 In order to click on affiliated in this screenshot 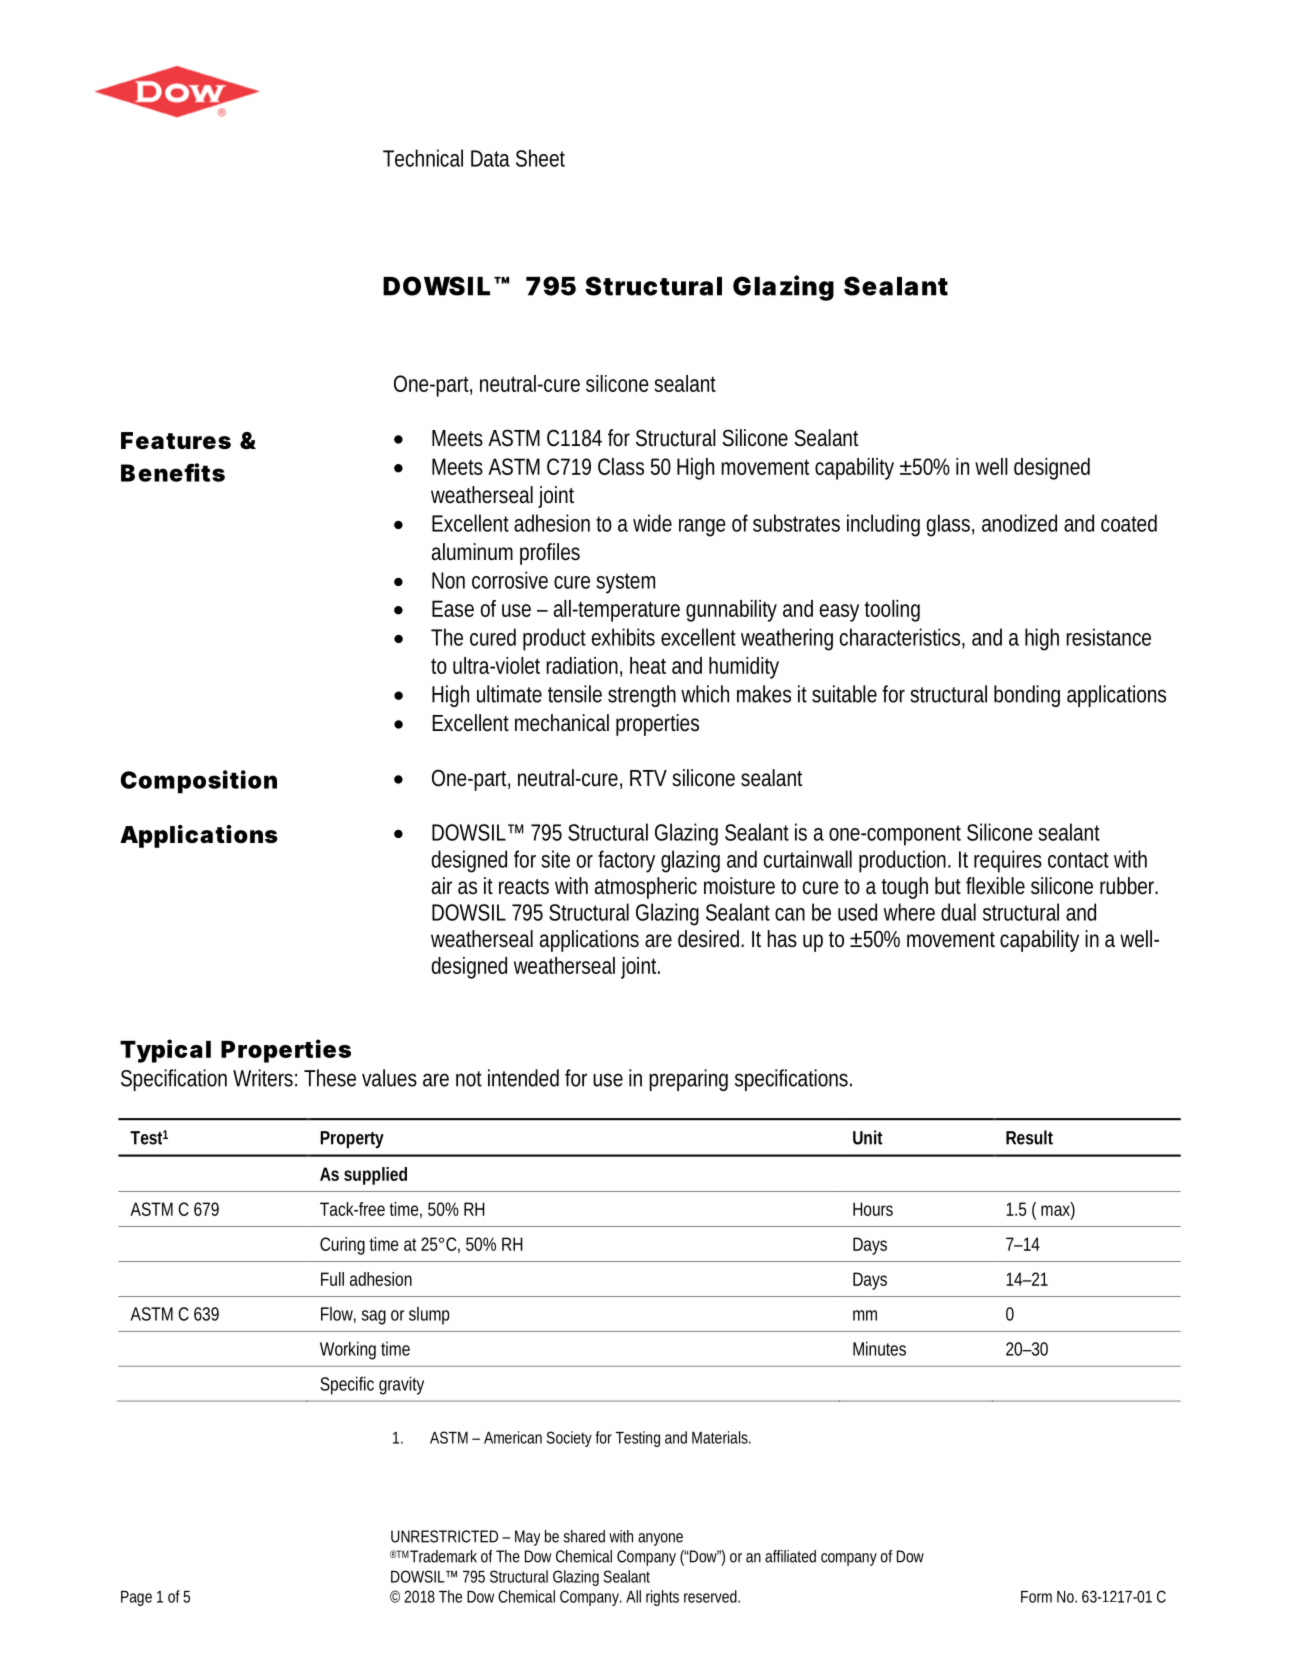, I will do `click(790, 1556)`.
